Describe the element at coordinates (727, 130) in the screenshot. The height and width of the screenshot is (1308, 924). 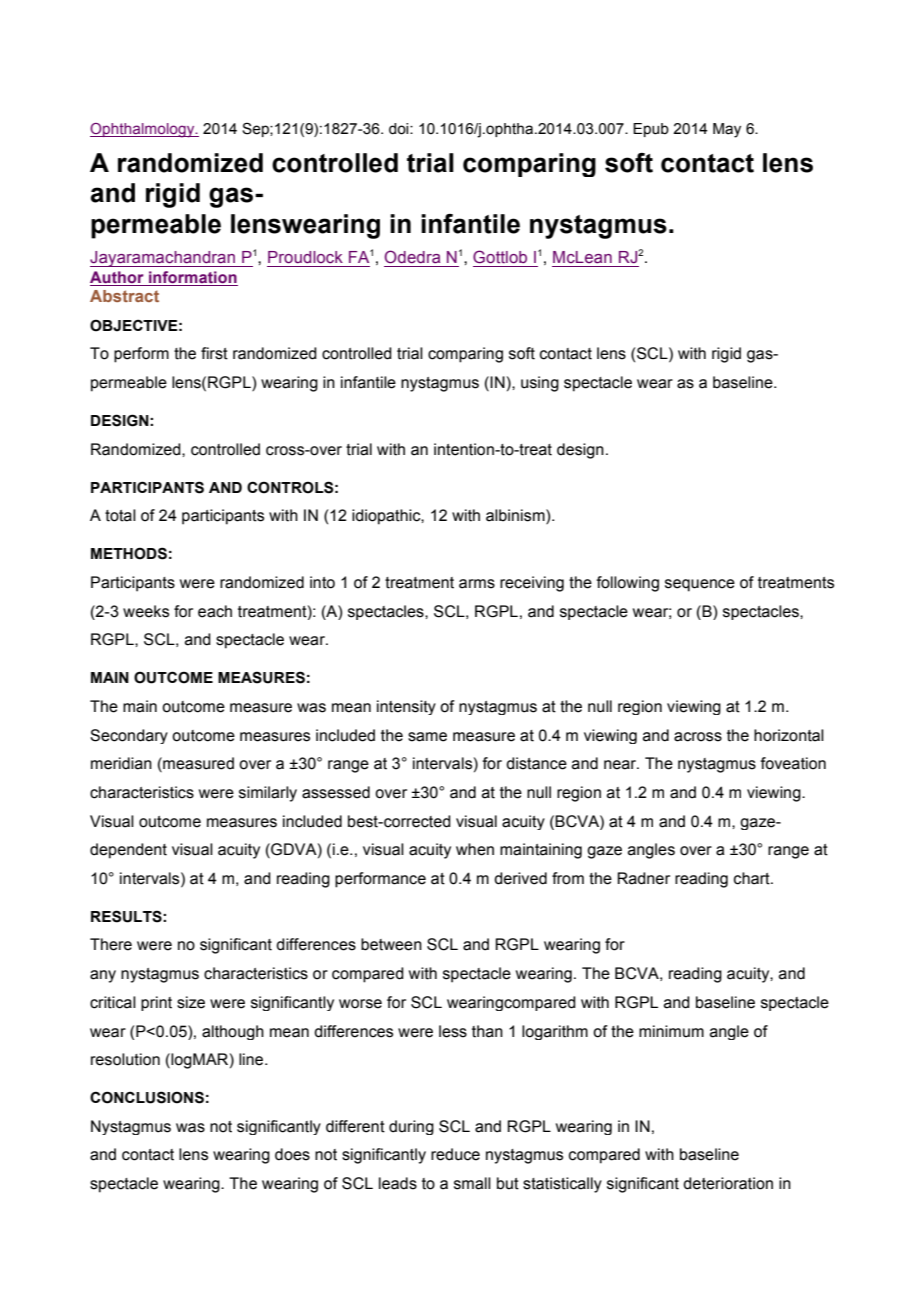
I see `May` at that location.
